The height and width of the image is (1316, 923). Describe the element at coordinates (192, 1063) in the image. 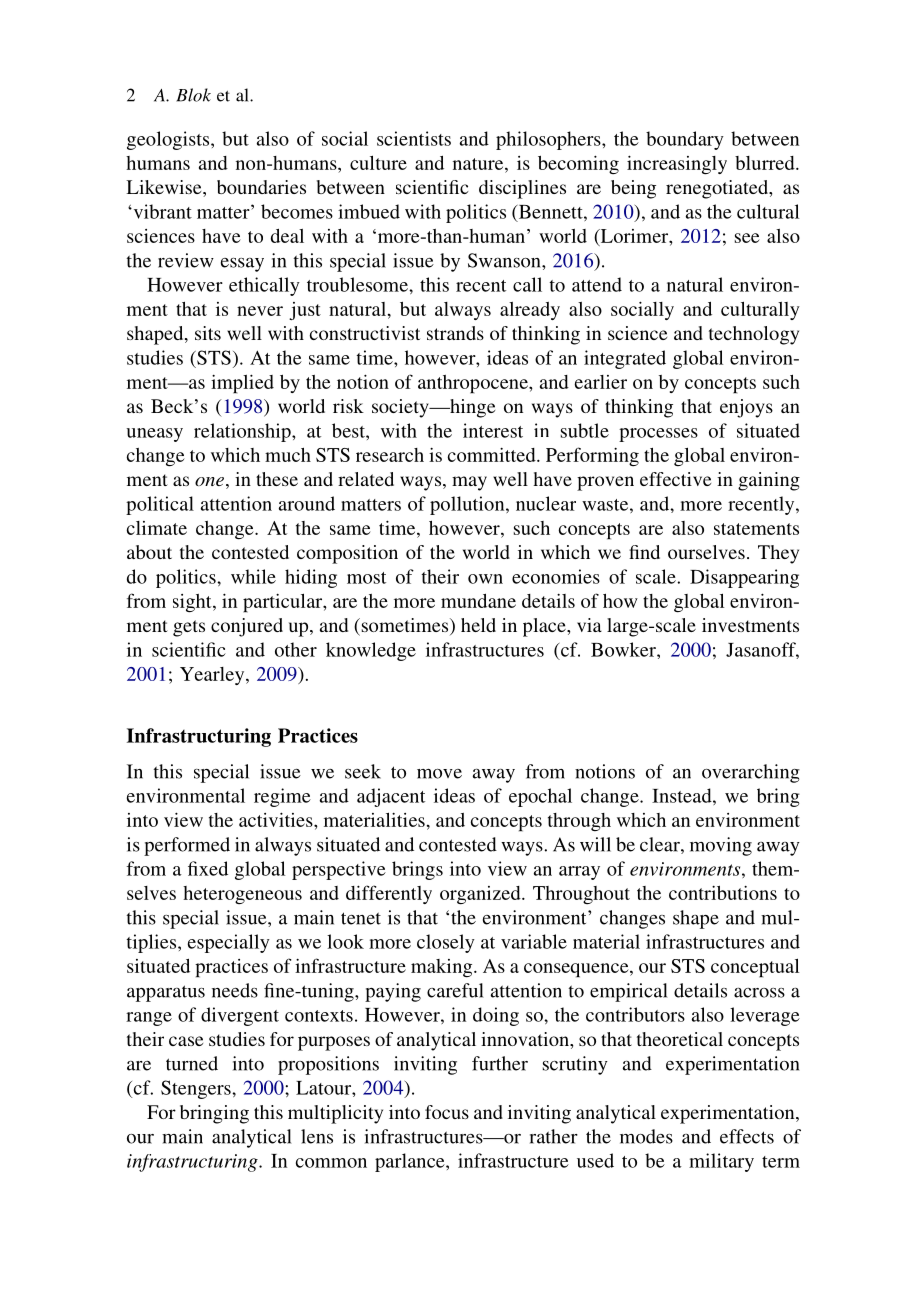

I see `turned` at that location.
